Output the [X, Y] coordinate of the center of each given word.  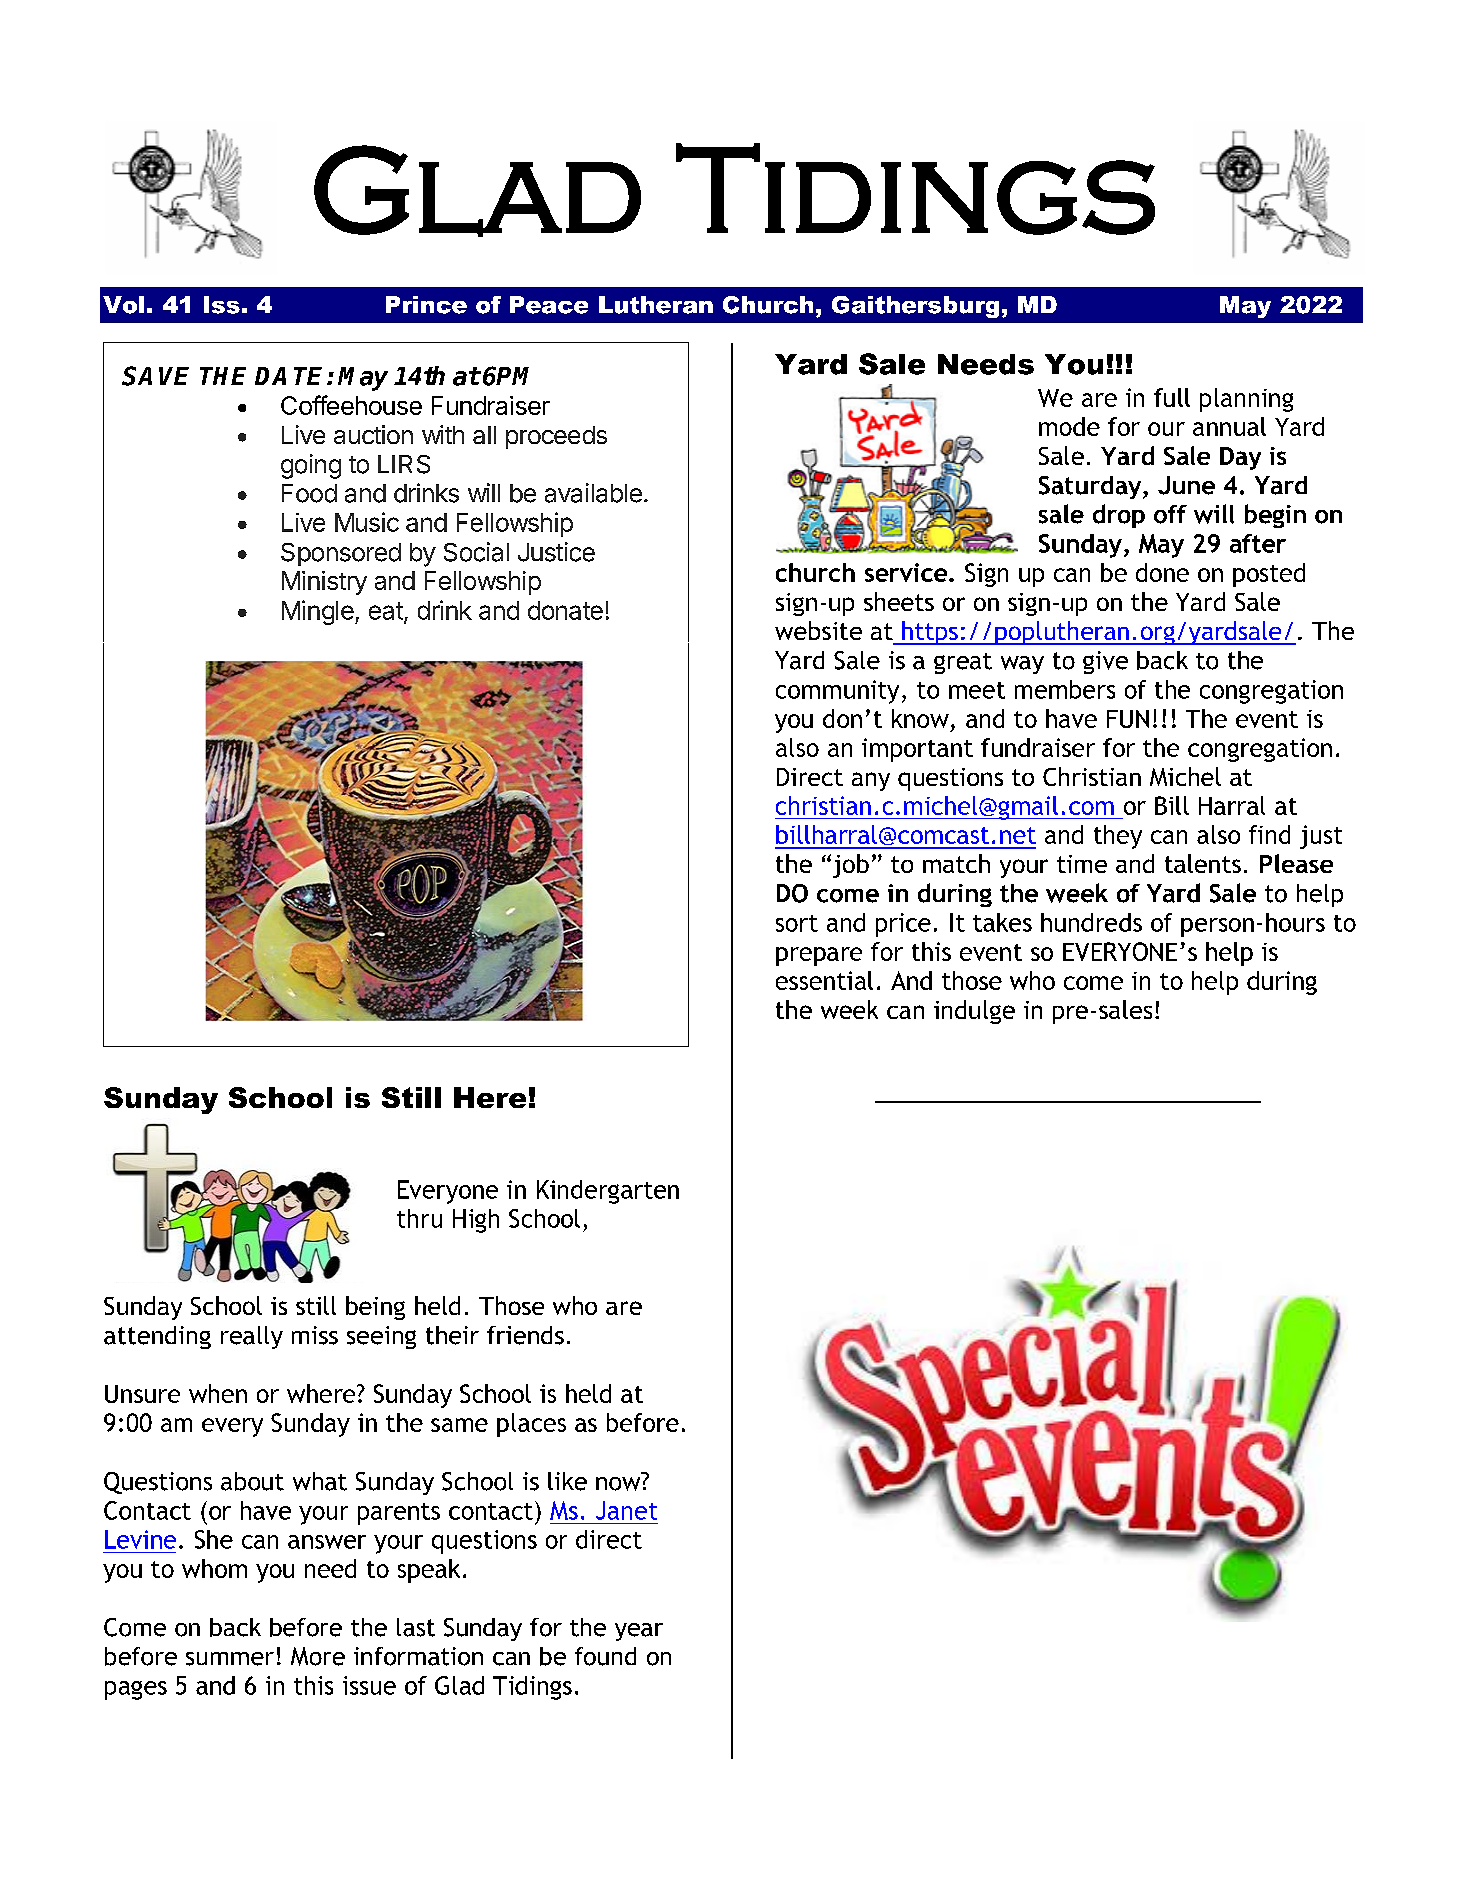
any [871, 781]
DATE [291, 376]
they [1118, 837]
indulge [974, 1012]
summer [230, 1659]
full [1172, 397]
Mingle [318, 612]
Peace [549, 305]
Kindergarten [608, 1192]
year [639, 1632]
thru [419, 1218]
